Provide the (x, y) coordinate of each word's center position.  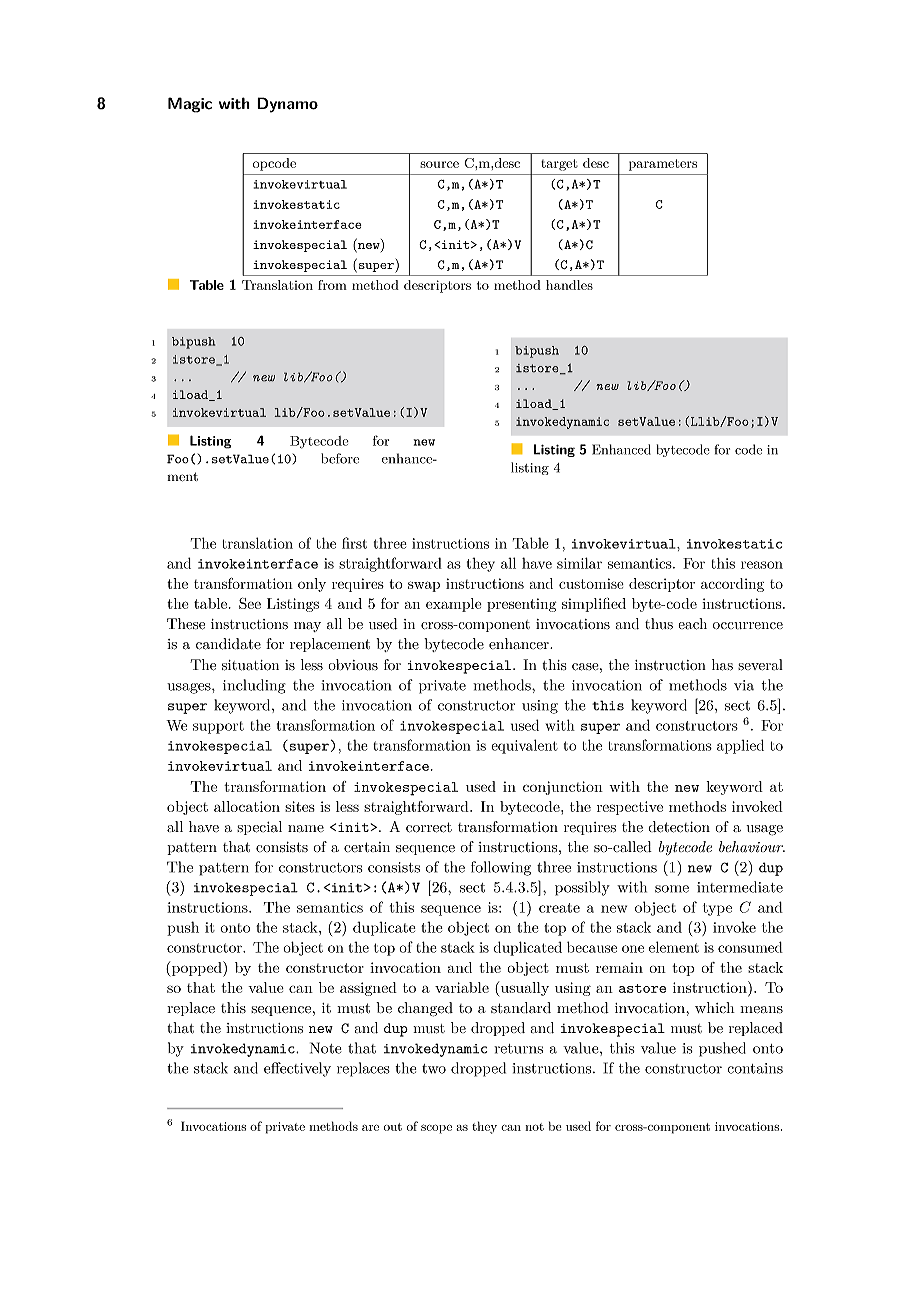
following (501, 868)
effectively (297, 1069)
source (439, 164)
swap (424, 586)
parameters (663, 165)
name (306, 828)
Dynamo (287, 105)
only (312, 585)
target (559, 165)
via (744, 685)
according (732, 585)
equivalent (524, 746)
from (332, 285)
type (717, 909)
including (254, 686)
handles (569, 285)
